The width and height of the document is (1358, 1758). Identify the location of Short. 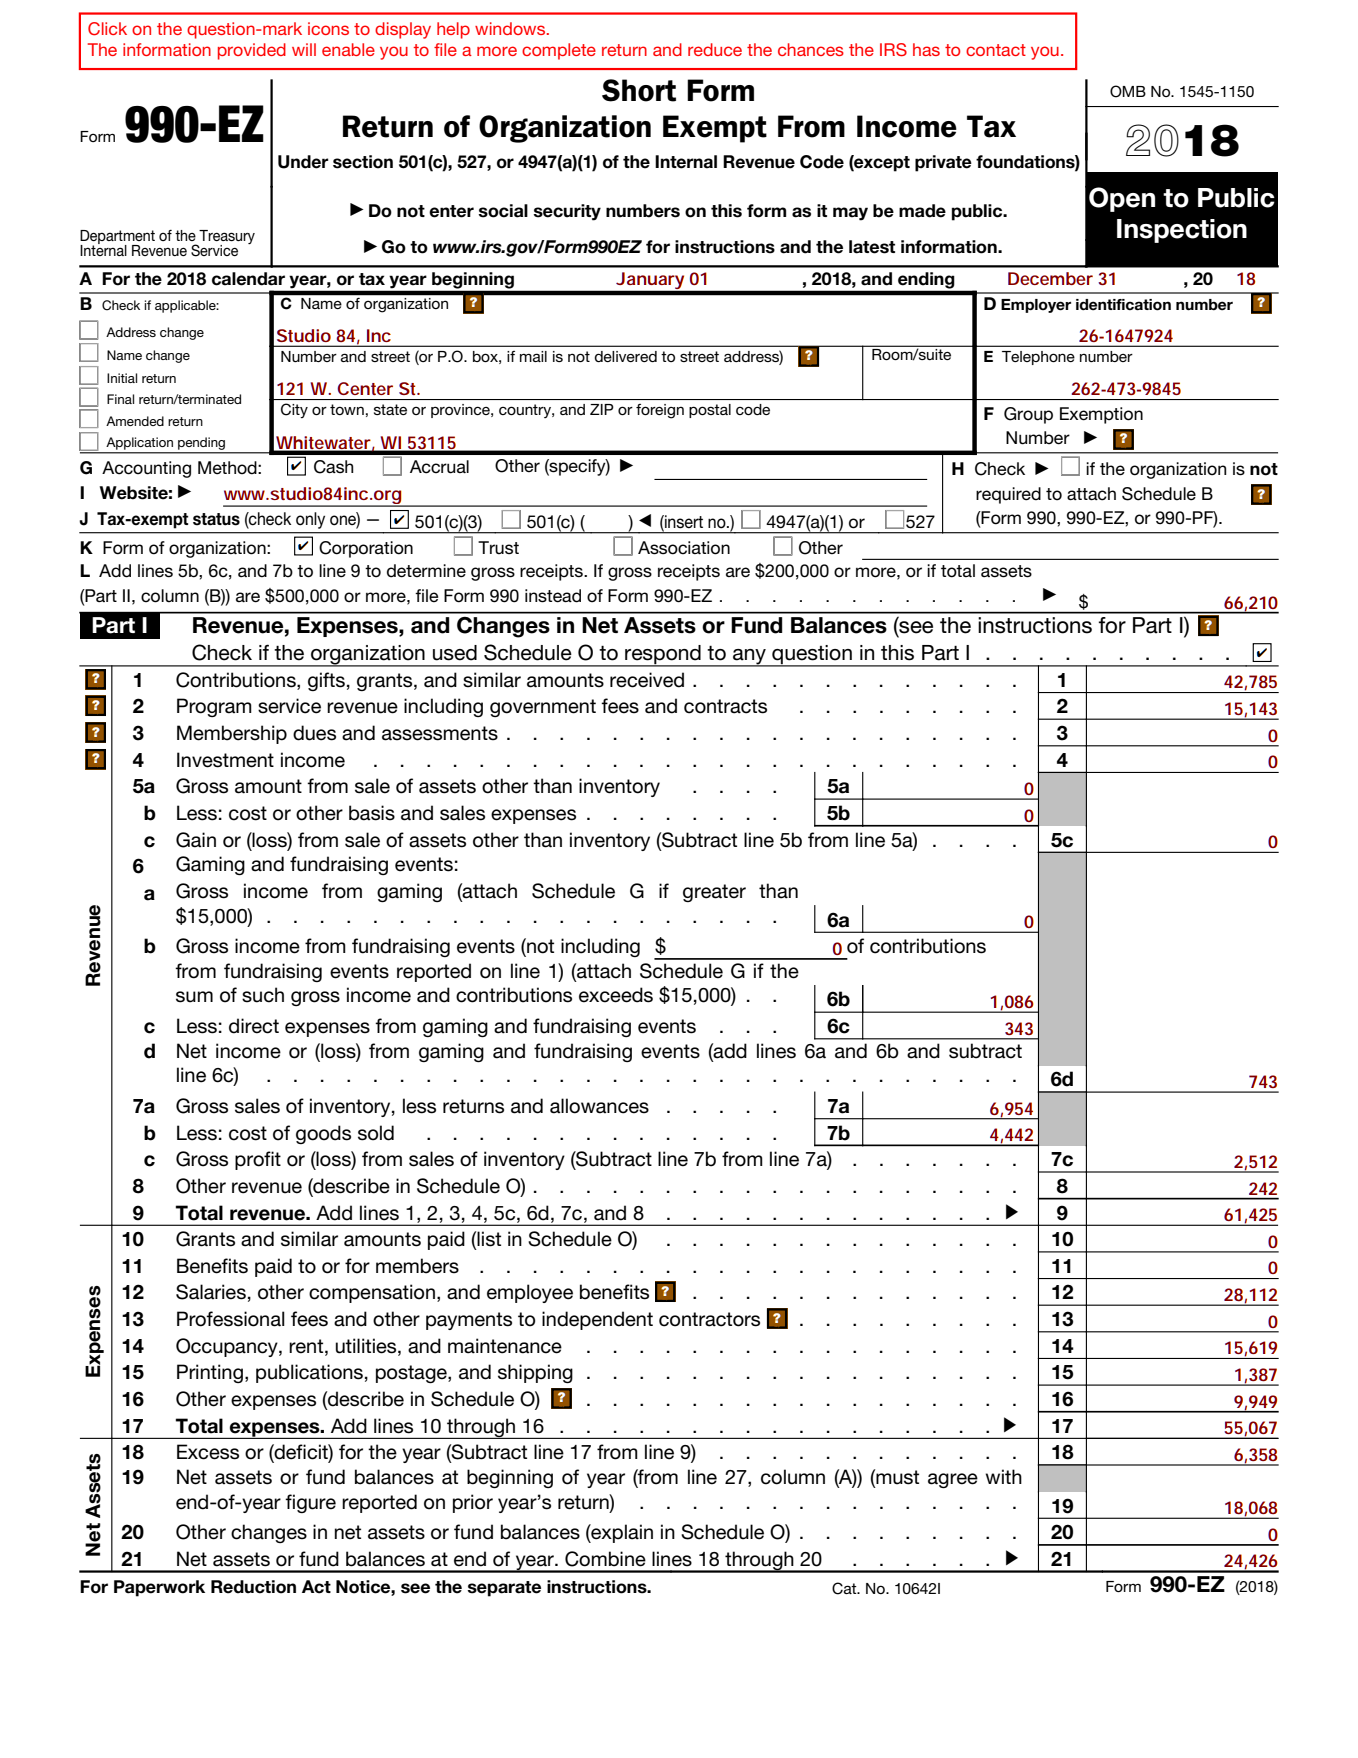
(639, 90).
